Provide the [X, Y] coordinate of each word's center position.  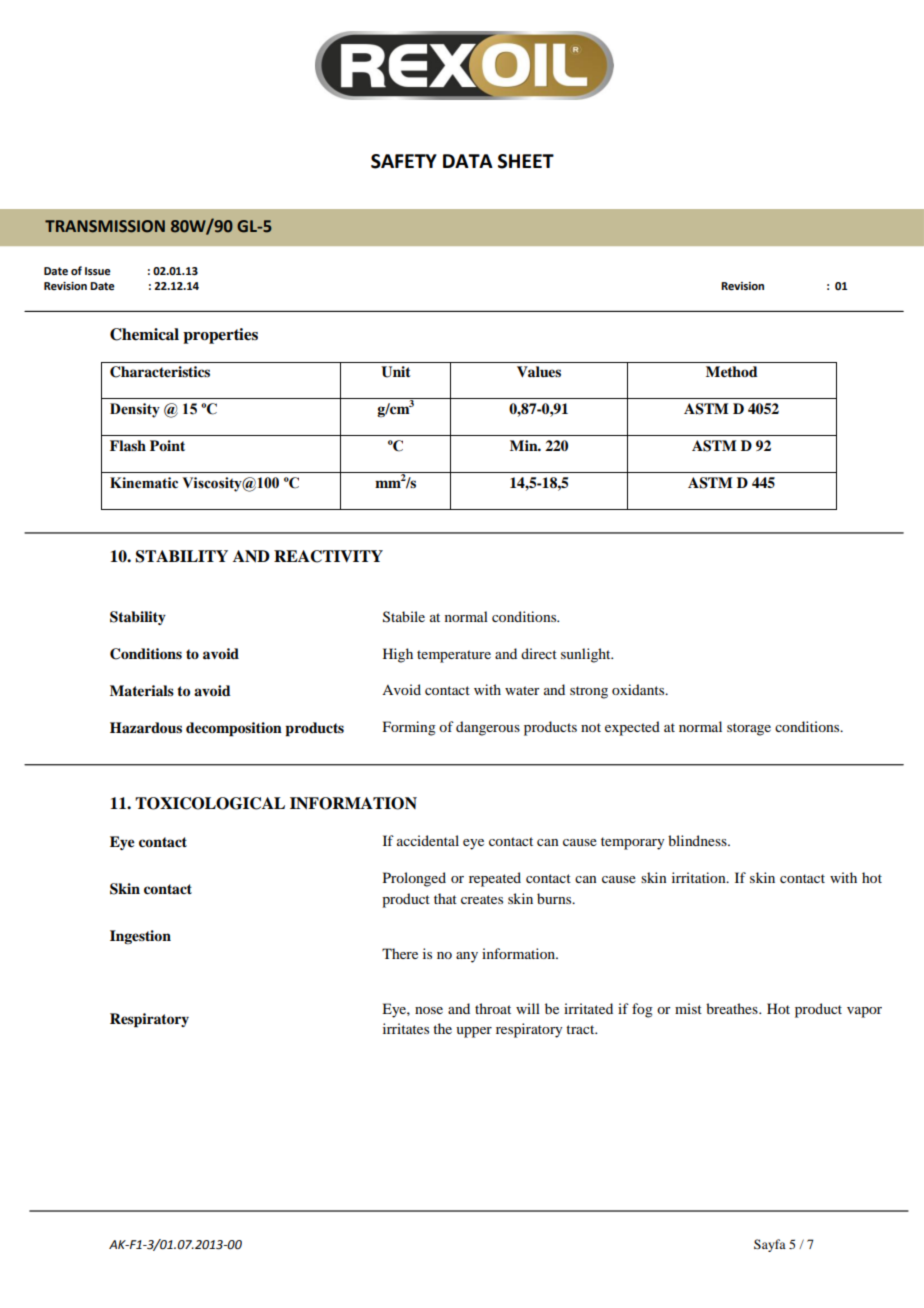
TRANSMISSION [105, 226]
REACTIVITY [328, 556]
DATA [468, 161]
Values [539, 371]
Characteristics [160, 372]
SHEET [526, 161]
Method [732, 371]
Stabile [404, 617]
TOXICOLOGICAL [210, 803]
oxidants [639, 689]
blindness [698, 840]
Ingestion [140, 937]
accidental [428, 840]
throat [493, 1008]
